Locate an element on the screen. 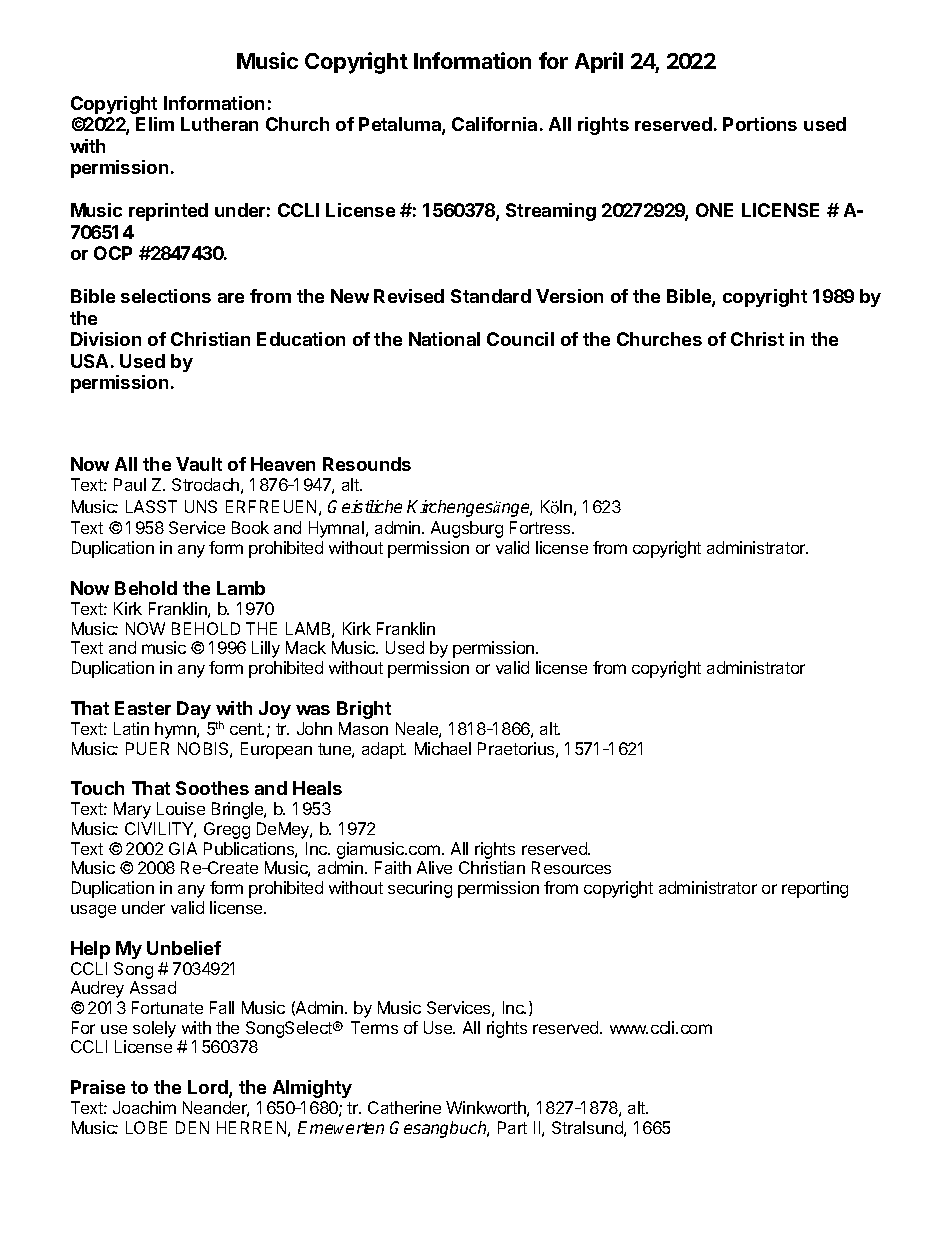  Elim is located at coordinates (155, 124).
